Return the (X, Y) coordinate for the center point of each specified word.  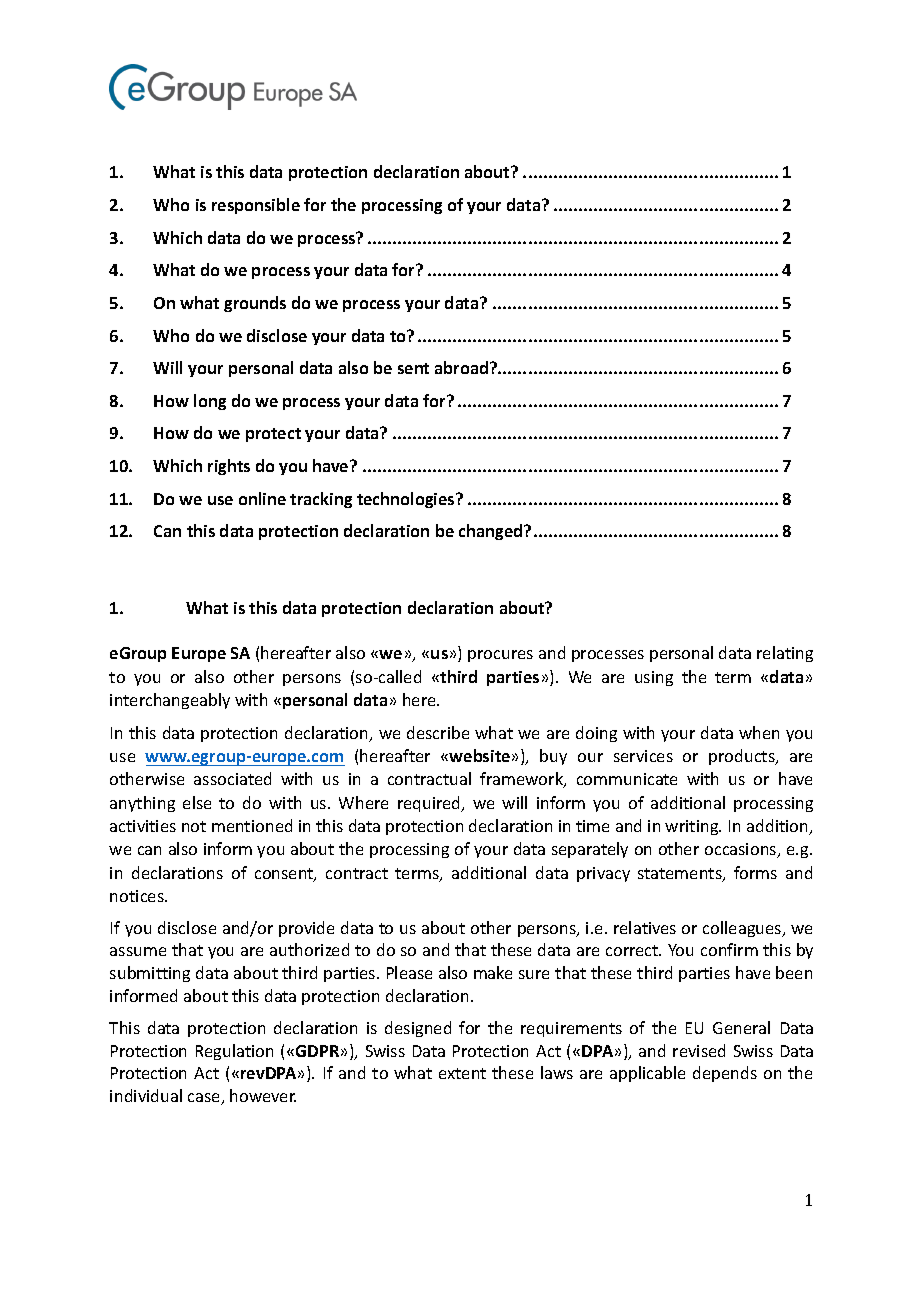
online (262, 498)
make (493, 972)
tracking (321, 500)
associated (232, 778)
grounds (255, 304)
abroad (463, 367)
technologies (407, 500)
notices (138, 896)
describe (438, 732)
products (743, 757)
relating (785, 654)
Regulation (234, 1052)
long (210, 402)
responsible (256, 206)
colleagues (743, 929)
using (654, 678)
